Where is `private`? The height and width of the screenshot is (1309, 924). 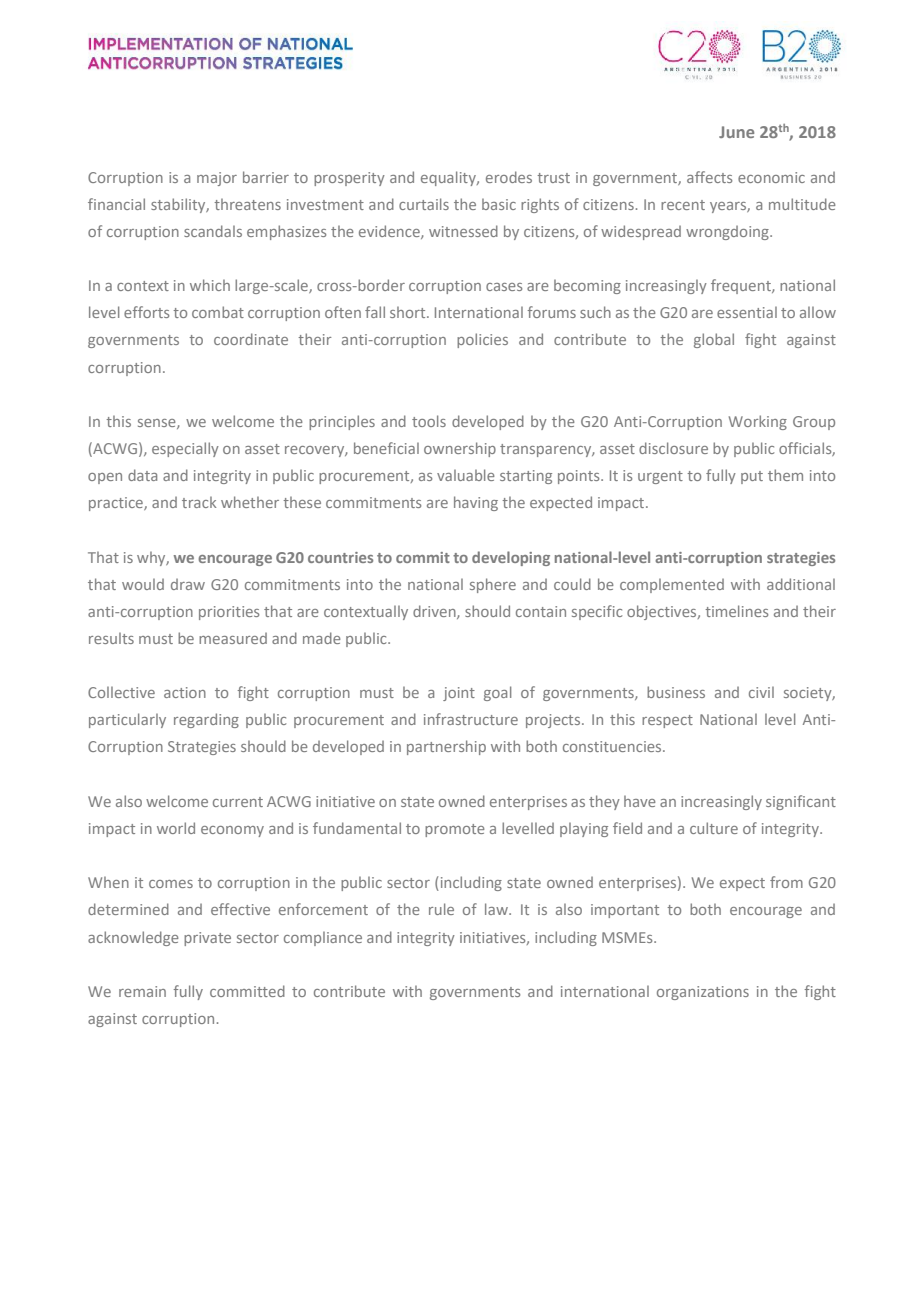 private is located at coordinates (207, 939).
